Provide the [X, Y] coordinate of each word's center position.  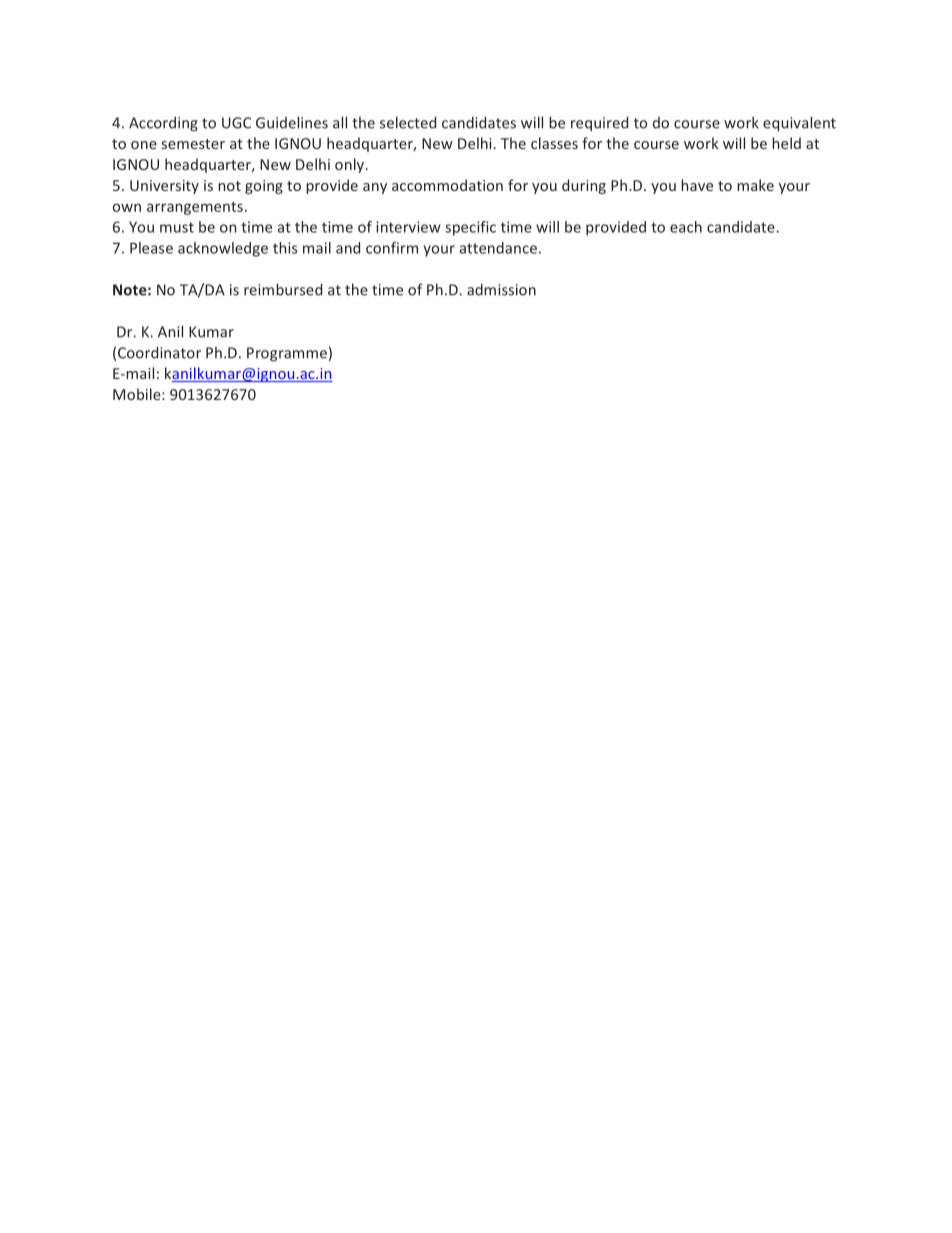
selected [408, 122]
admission [501, 289]
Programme [287, 354]
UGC [236, 123]
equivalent [799, 124]
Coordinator [159, 352]
